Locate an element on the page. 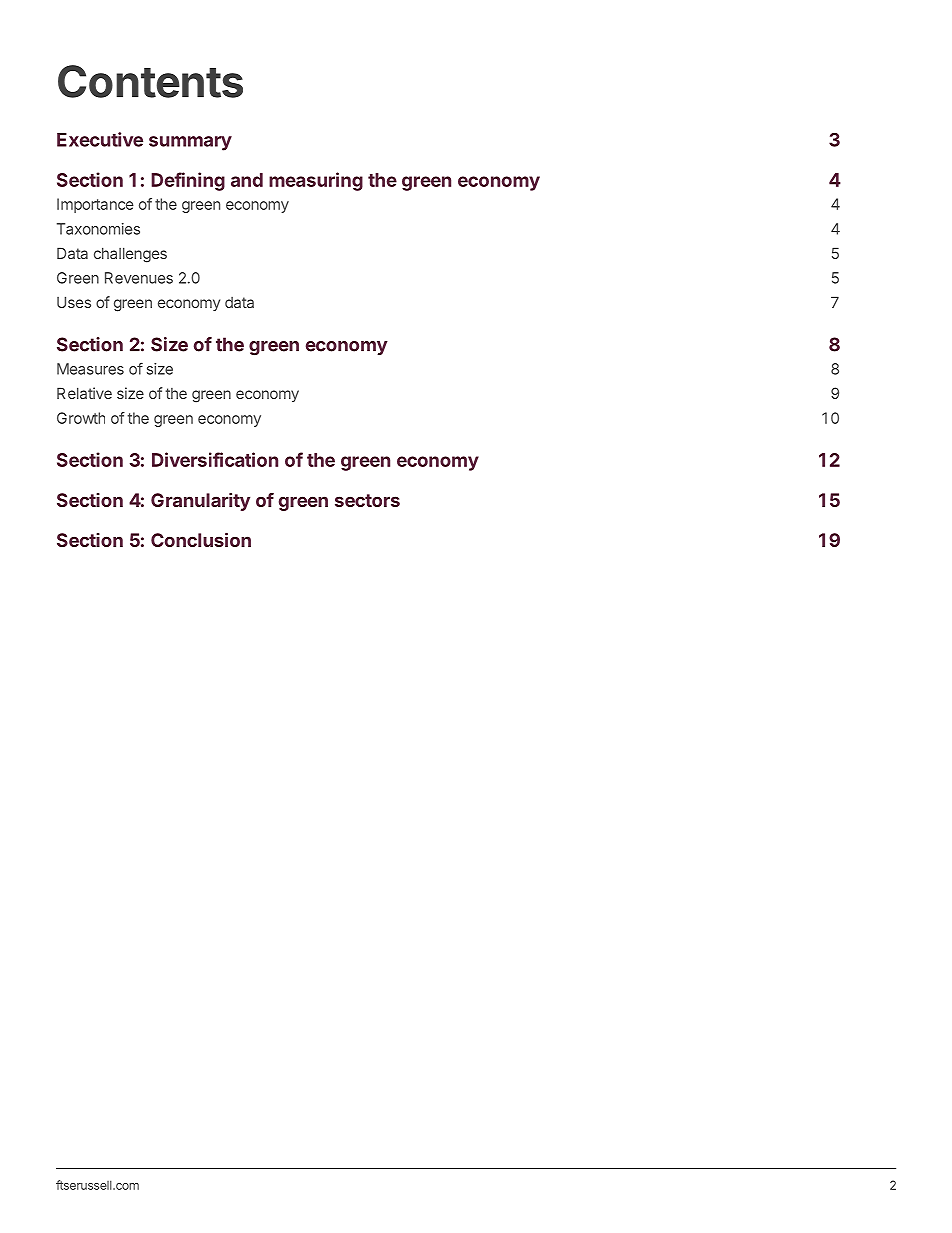 This document has width=952, height=1233. sectors is located at coordinates (367, 500).
